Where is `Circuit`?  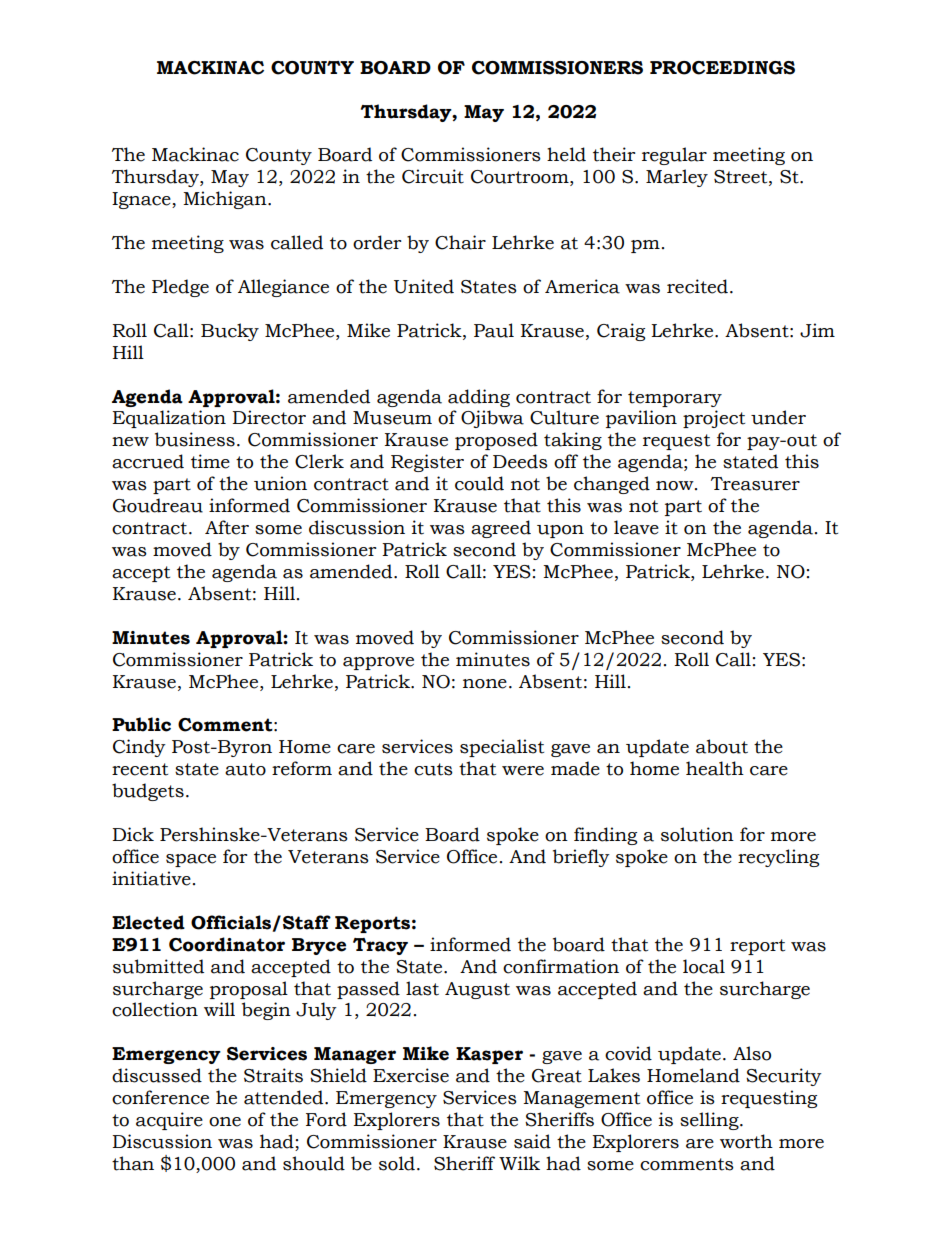 Circuit is located at coordinates (433, 176).
